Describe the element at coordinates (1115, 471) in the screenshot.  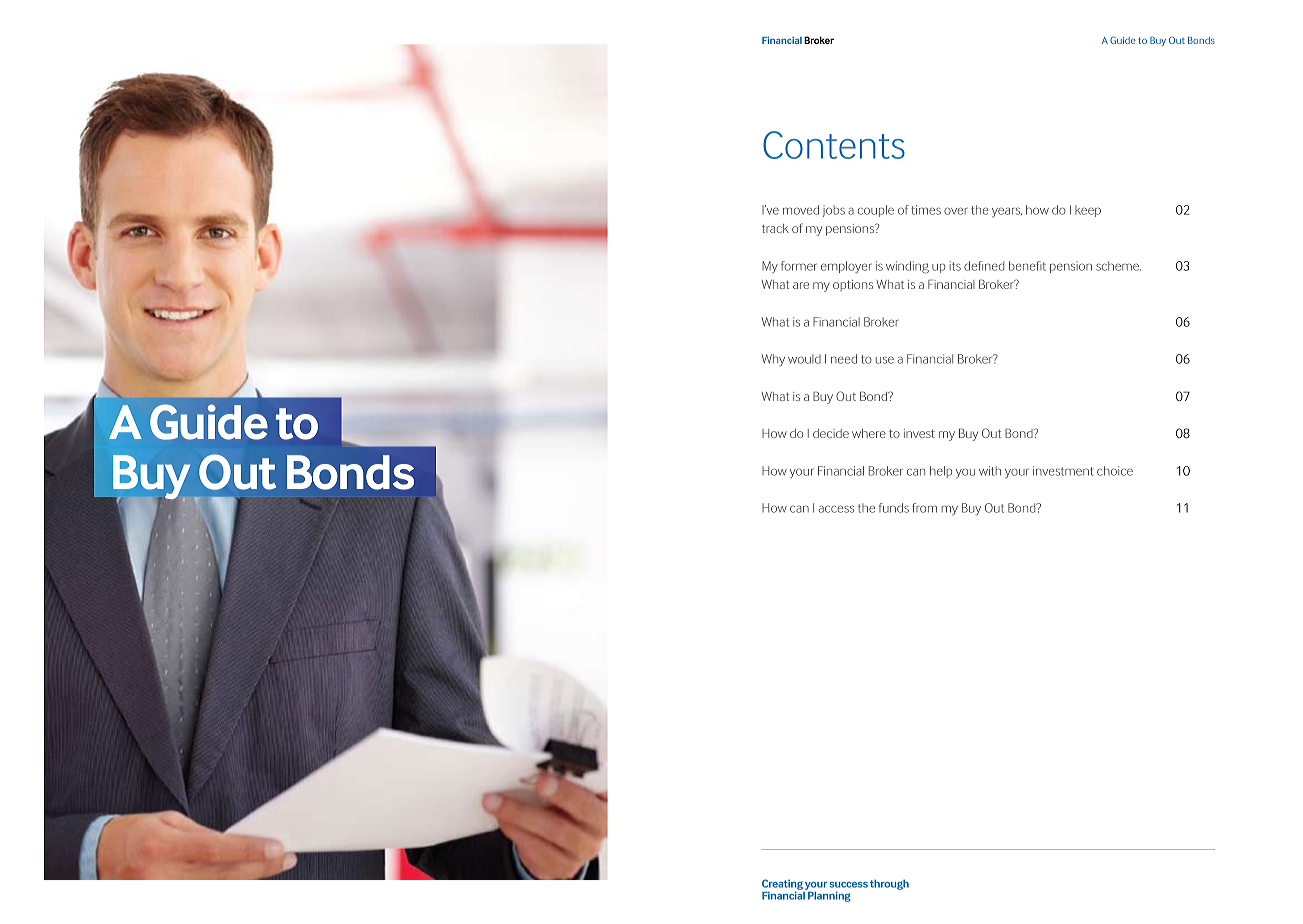
I see `choice` at that location.
